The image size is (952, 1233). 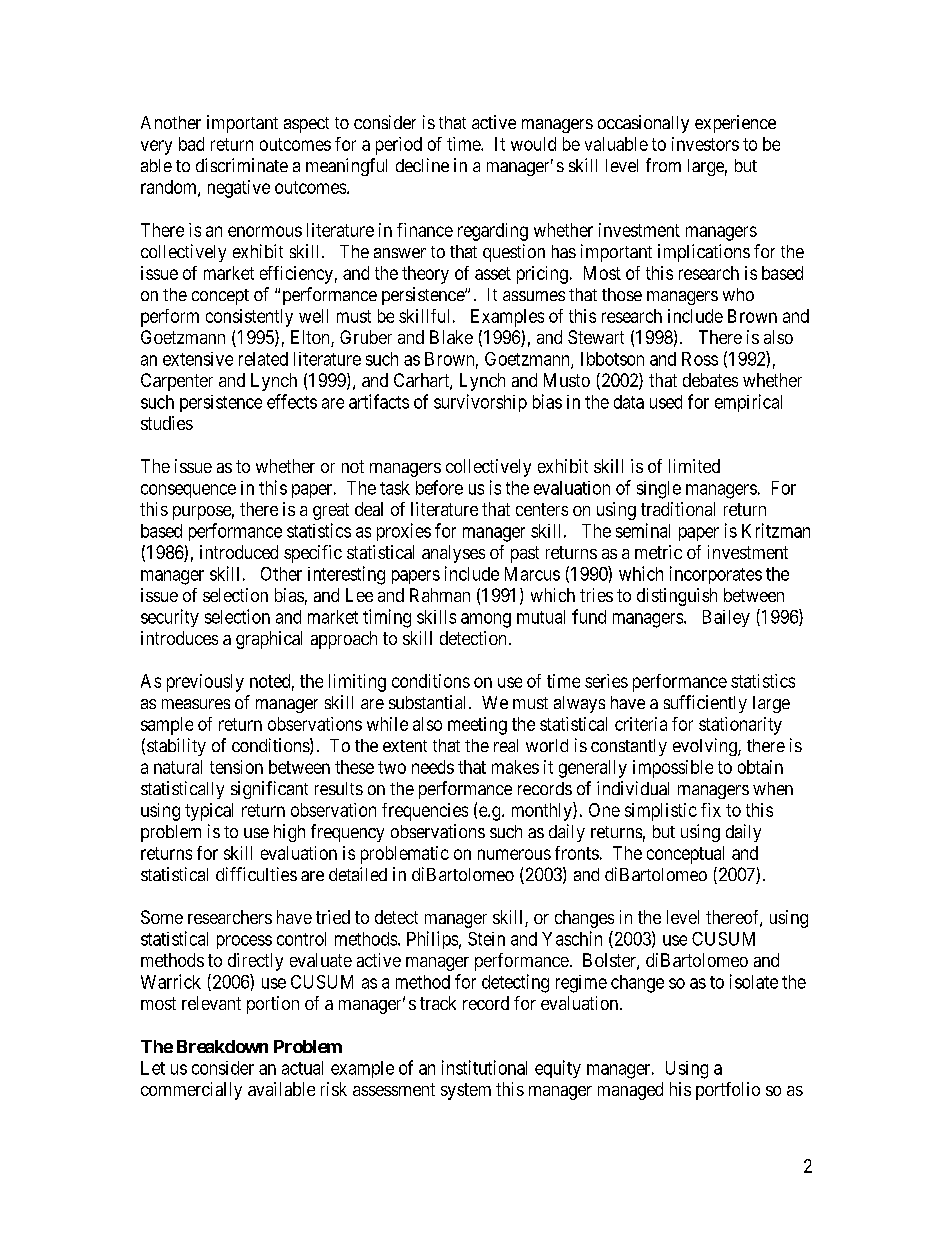 I want to click on numerous, so click(x=514, y=854).
